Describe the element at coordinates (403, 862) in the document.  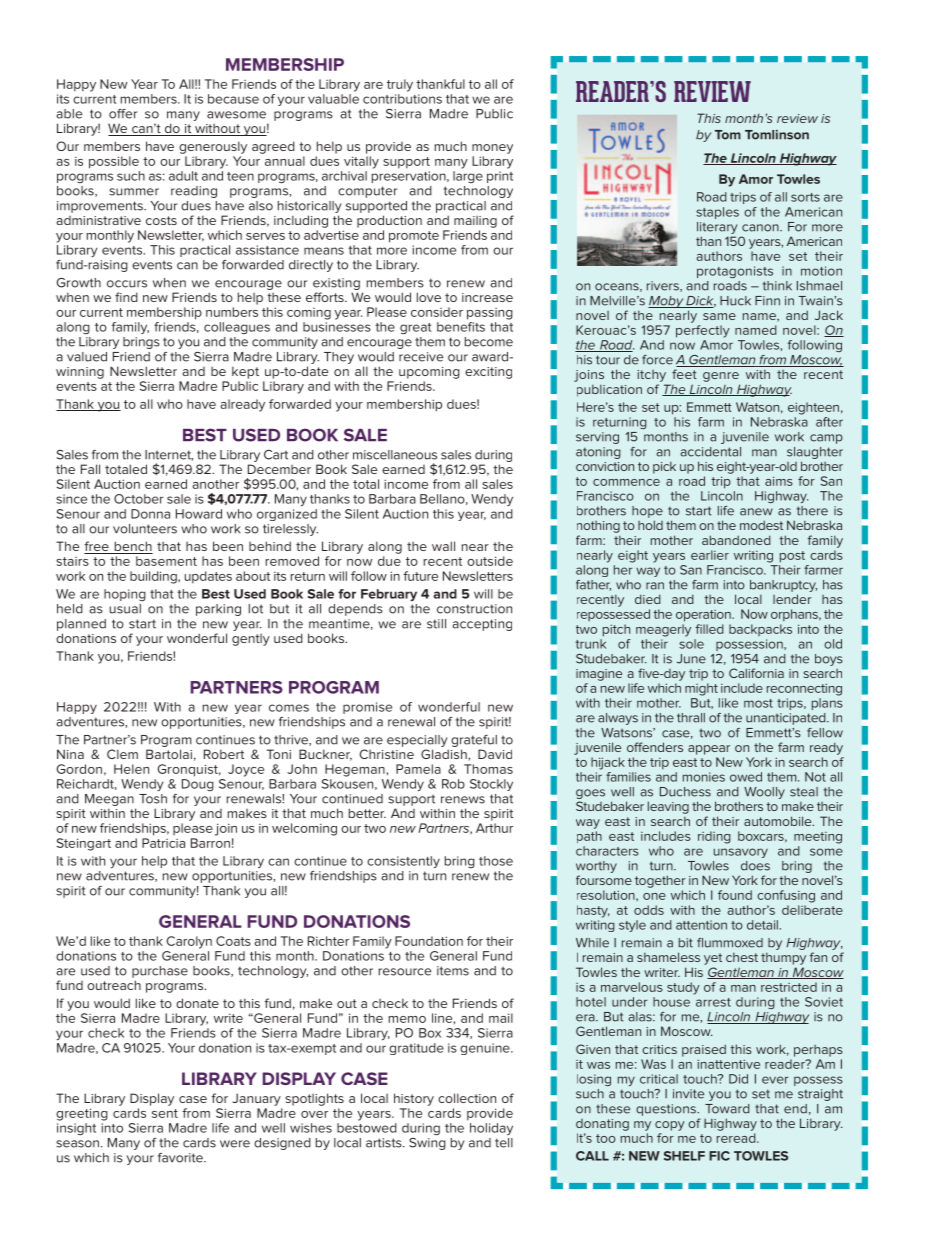
I see `consistently` at that location.
